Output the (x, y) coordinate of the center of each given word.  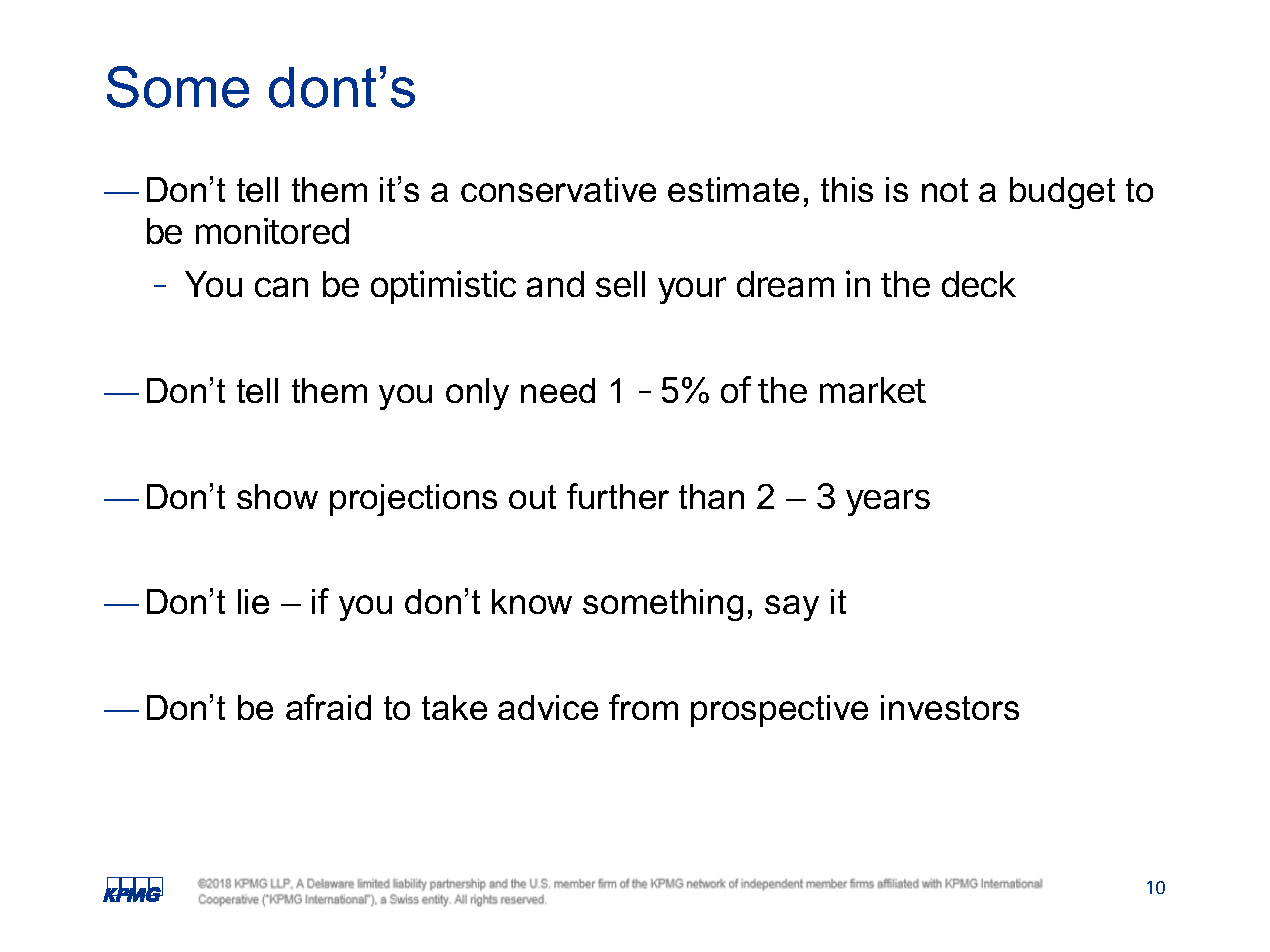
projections (413, 500)
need (558, 390)
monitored (272, 231)
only (477, 394)
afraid (328, 707)
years (888, 502)
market (873, 390)
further (618, 496)
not (945, 190)
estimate (733, 189)
